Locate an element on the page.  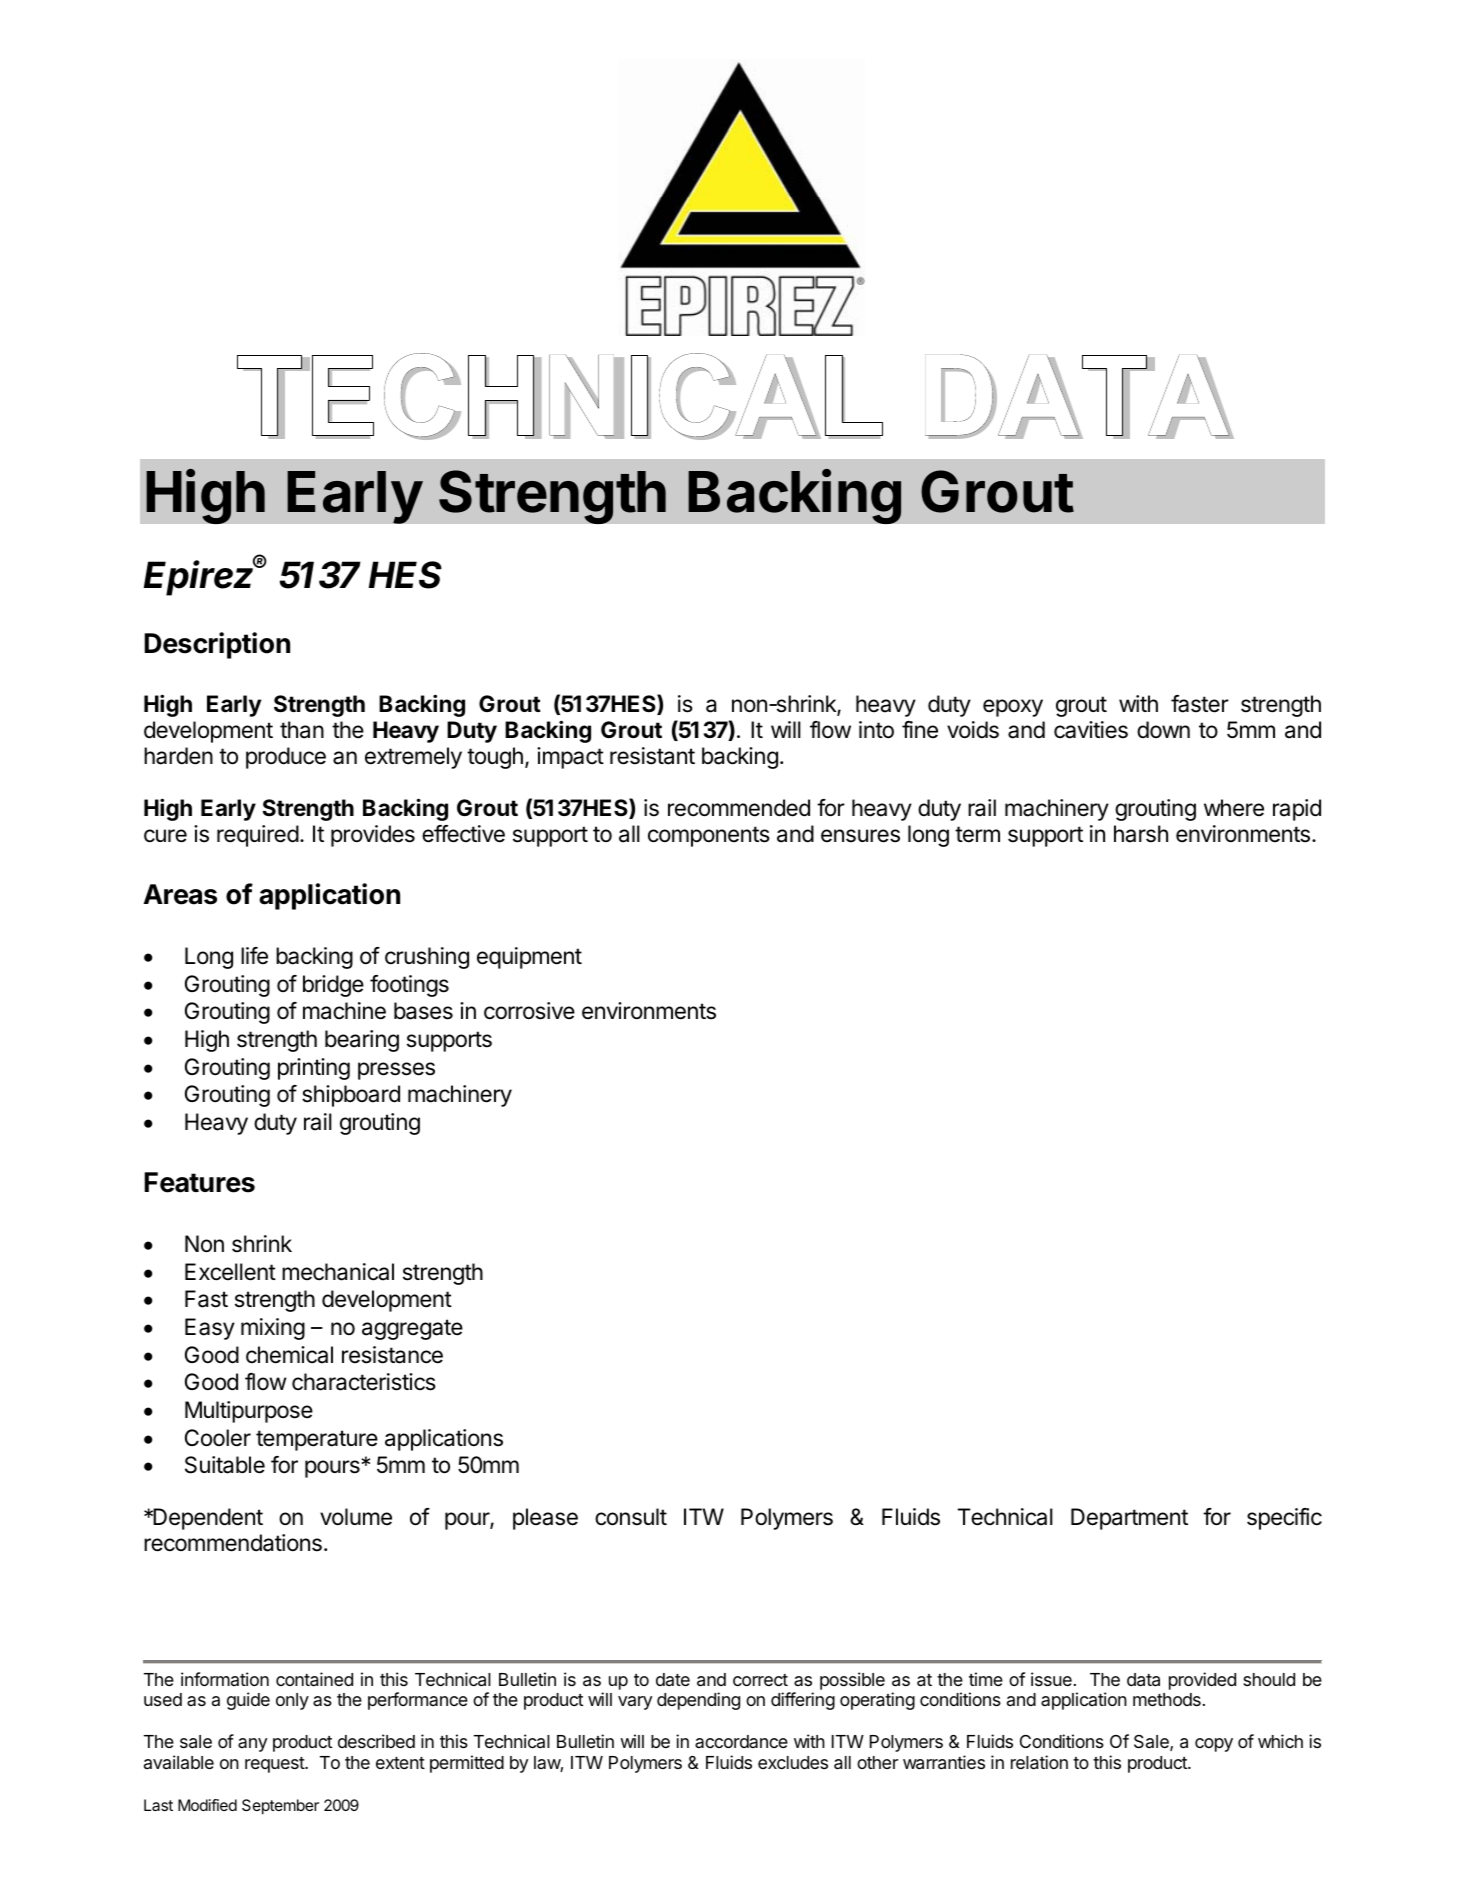
Department is located at coordinates (1129, 1519).
